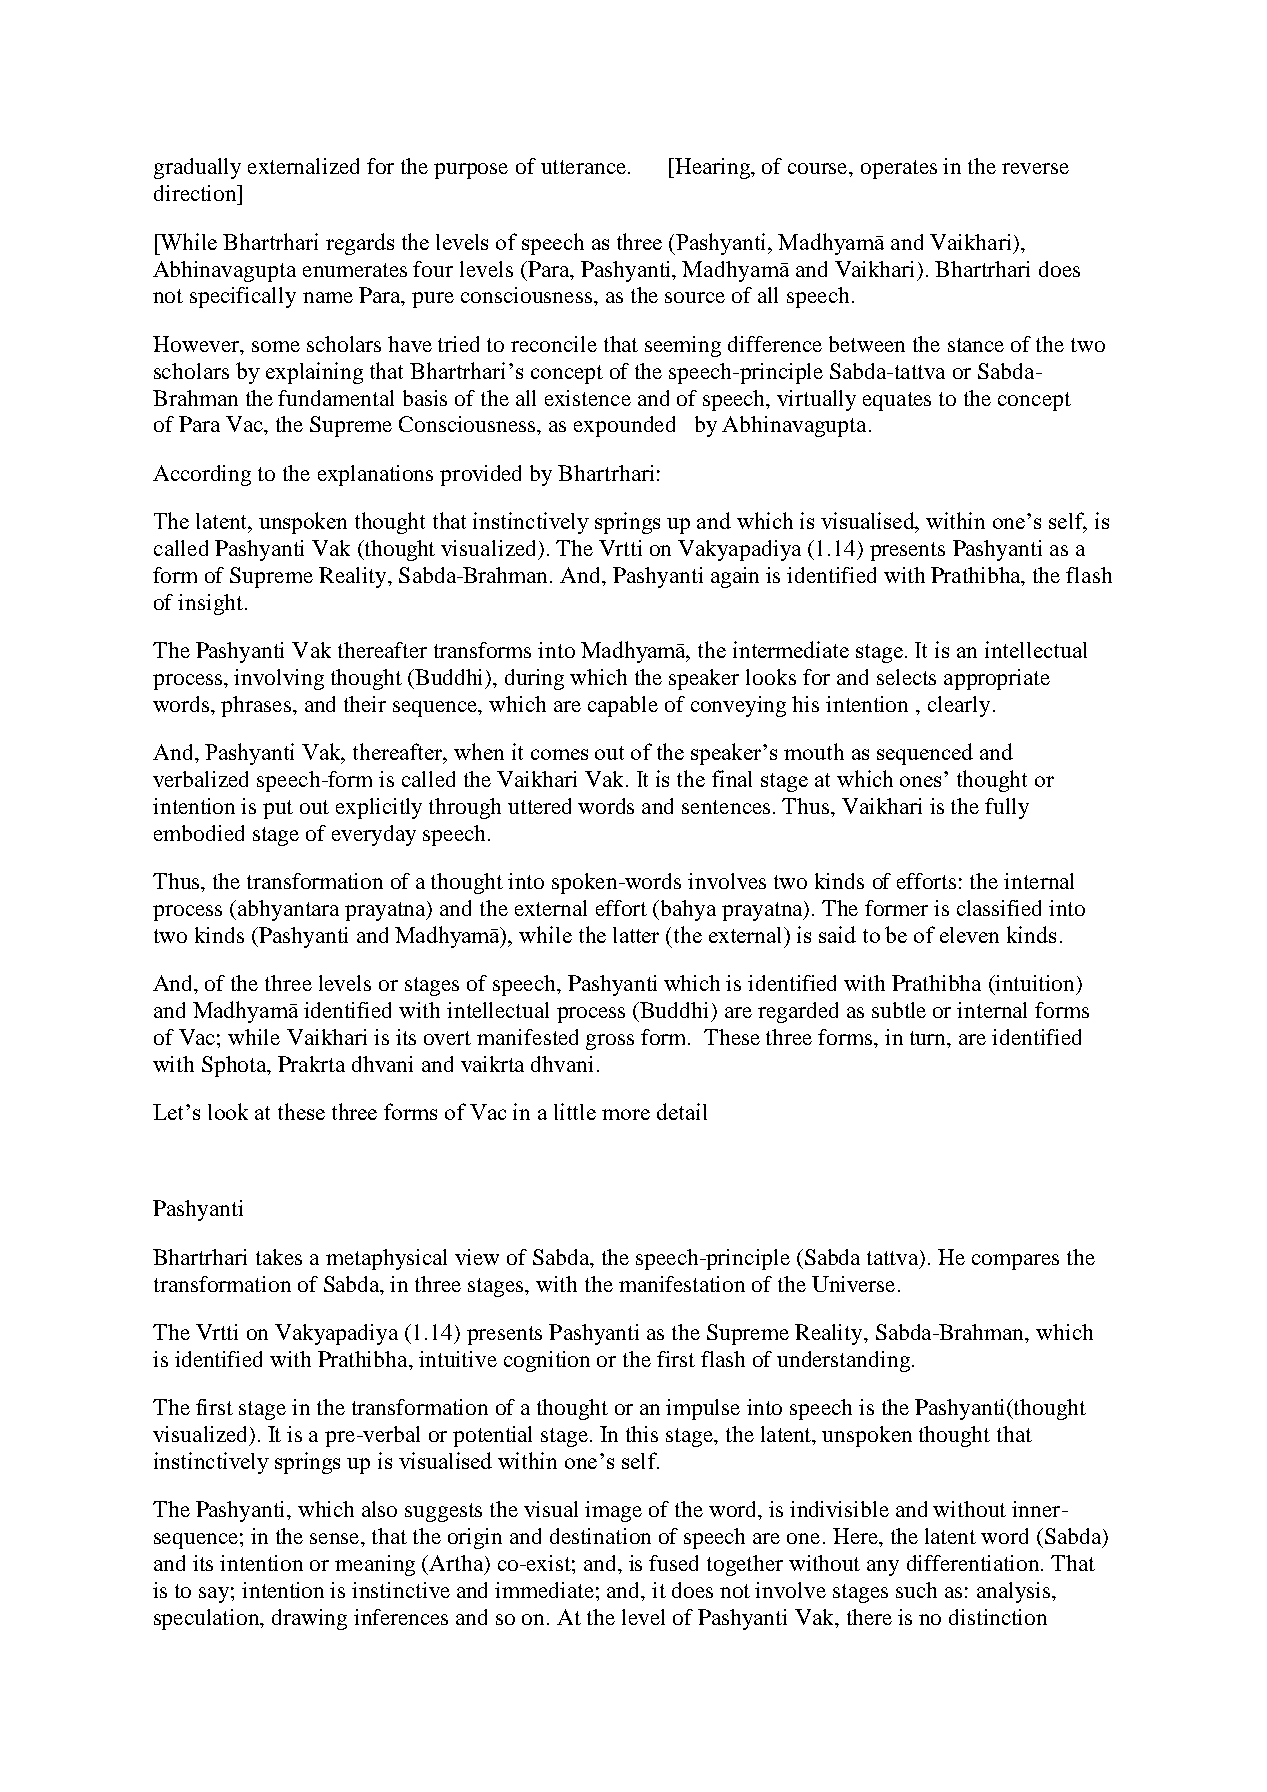  I want to click on operates, so click(899, 169).
